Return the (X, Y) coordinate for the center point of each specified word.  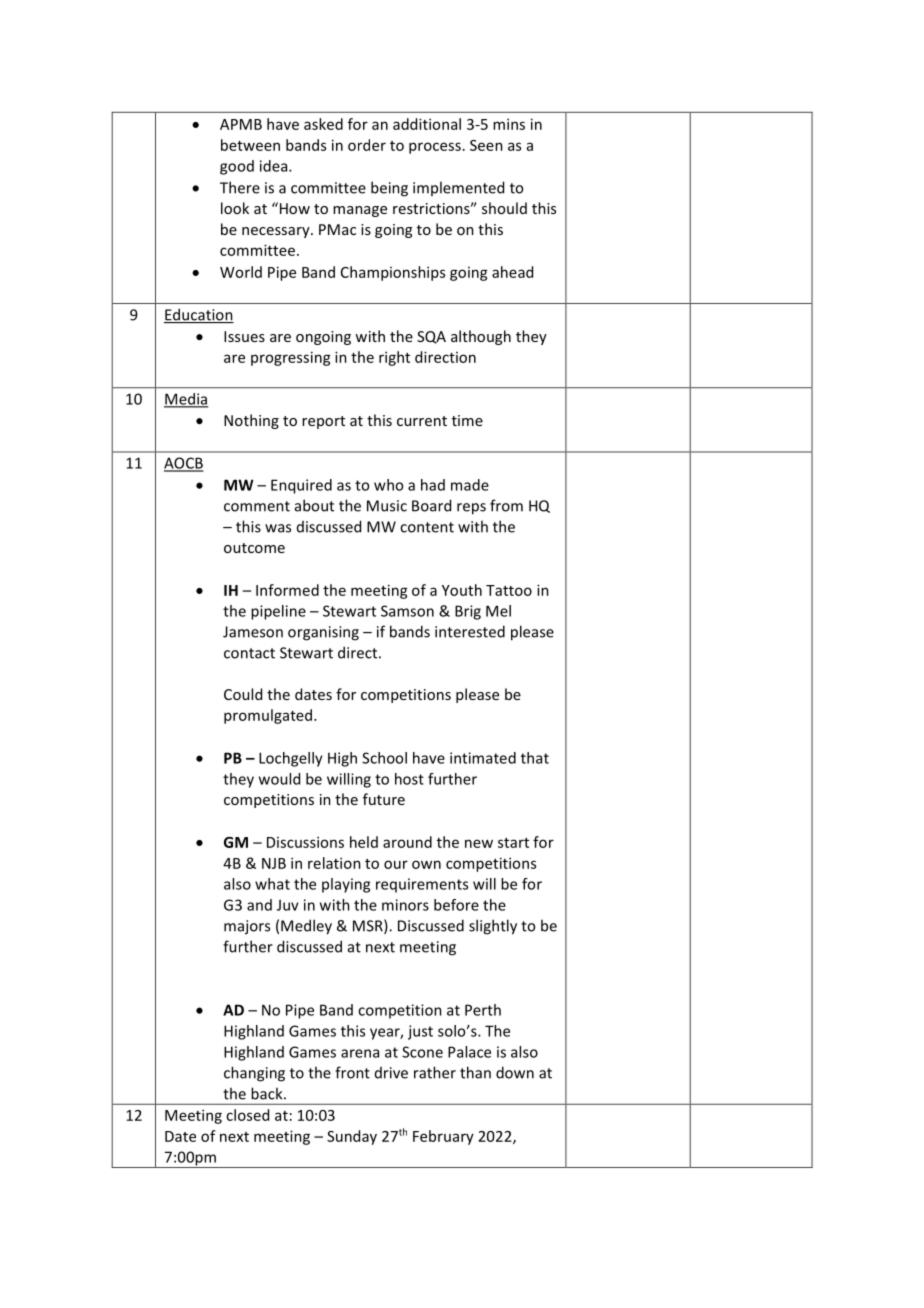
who (388, 485)
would (279, 779)
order (367, 145)
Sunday (352, 1137)
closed (247, 1115)
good (237, 167)
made (470, 485)
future (384, 799)
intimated (483, 758)
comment (257, 506)
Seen (486, 145)
